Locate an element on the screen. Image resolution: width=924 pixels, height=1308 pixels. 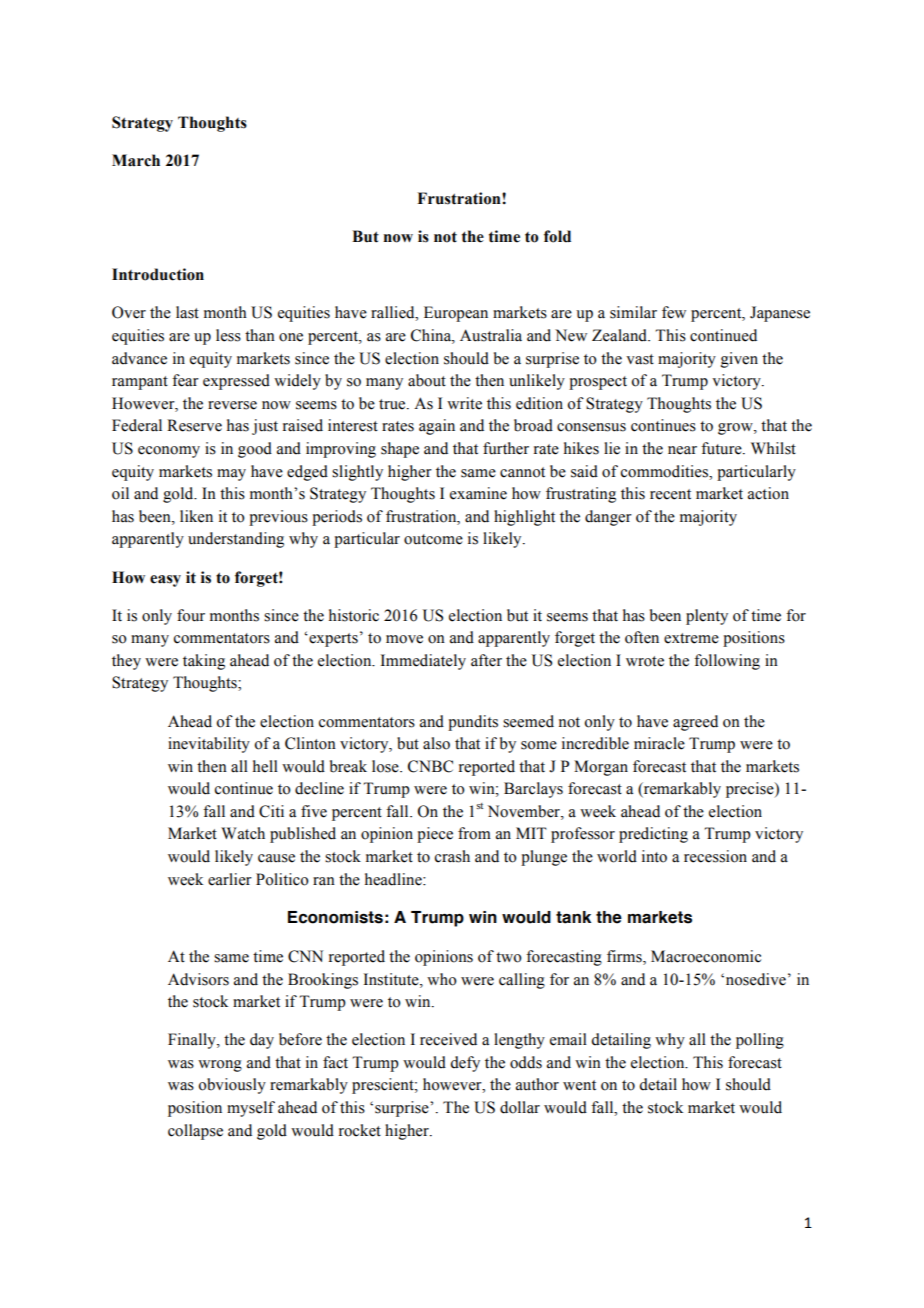
polling is located at coordinates (760, 1041).
